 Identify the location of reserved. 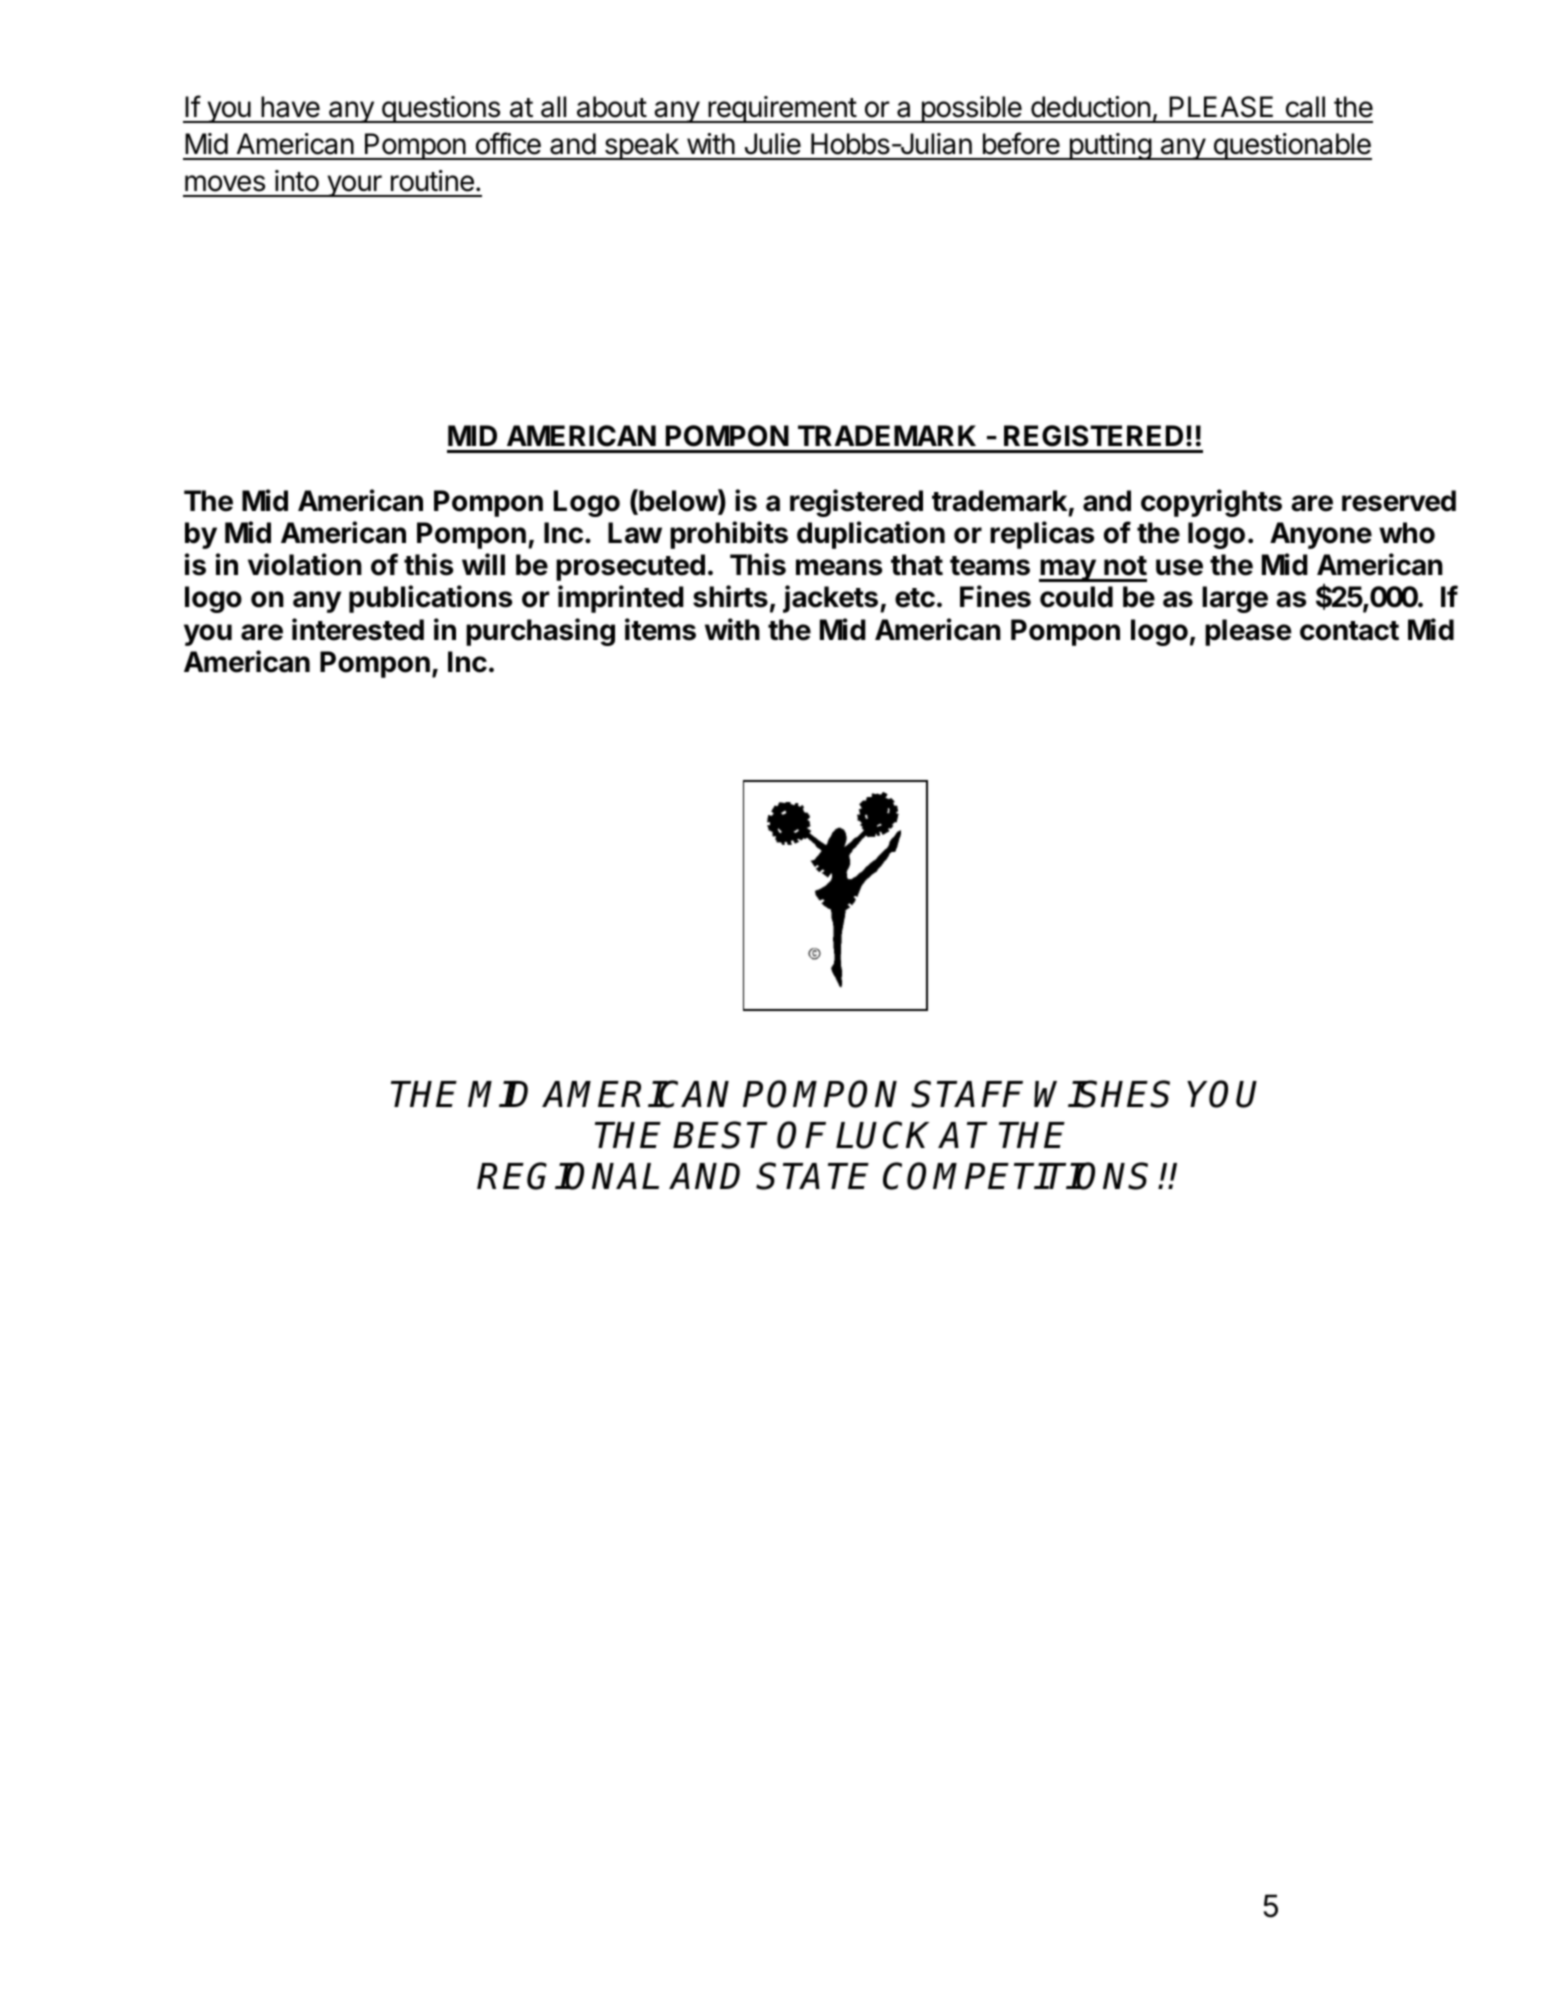
(1399, 501).
